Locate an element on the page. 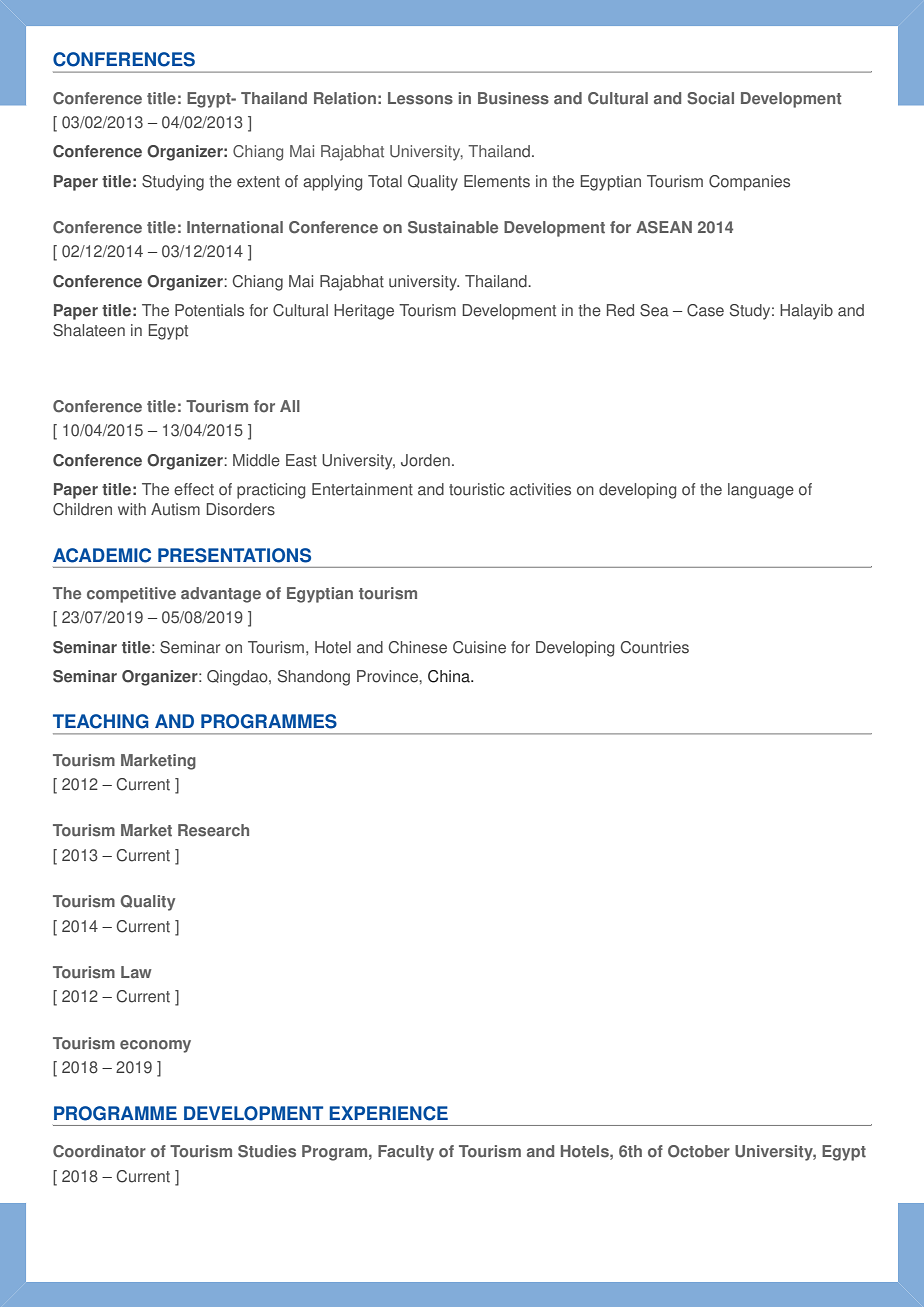 The height and width of the document is (1307, 924). Law is located at coordinates (136, 972).
